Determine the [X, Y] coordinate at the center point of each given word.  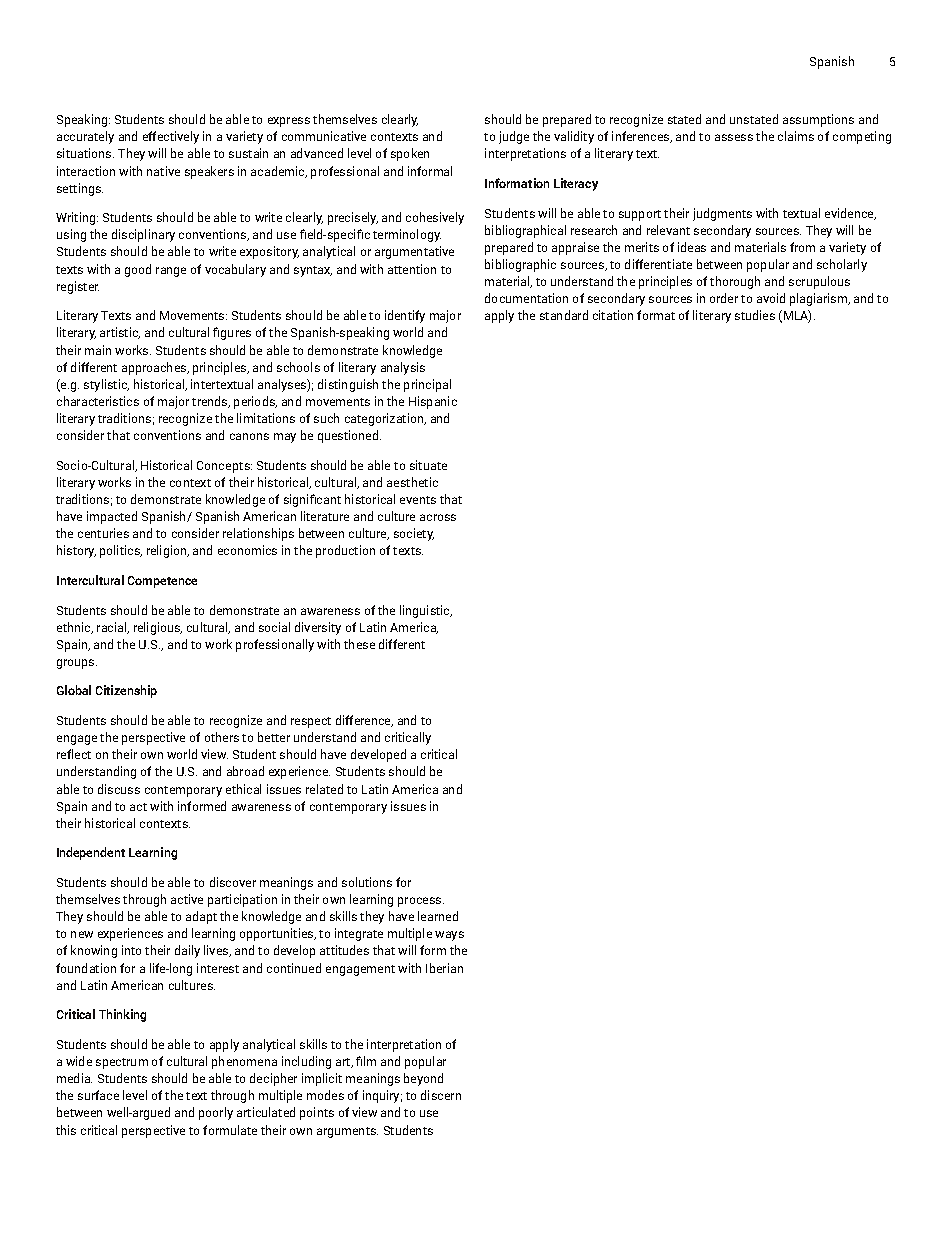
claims [796, 136]
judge [514, 137]
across [438, 517]
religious [158, 628]
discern [441, 1095]
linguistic [426, 611]
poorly [216, 1113]
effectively [171, 137]
